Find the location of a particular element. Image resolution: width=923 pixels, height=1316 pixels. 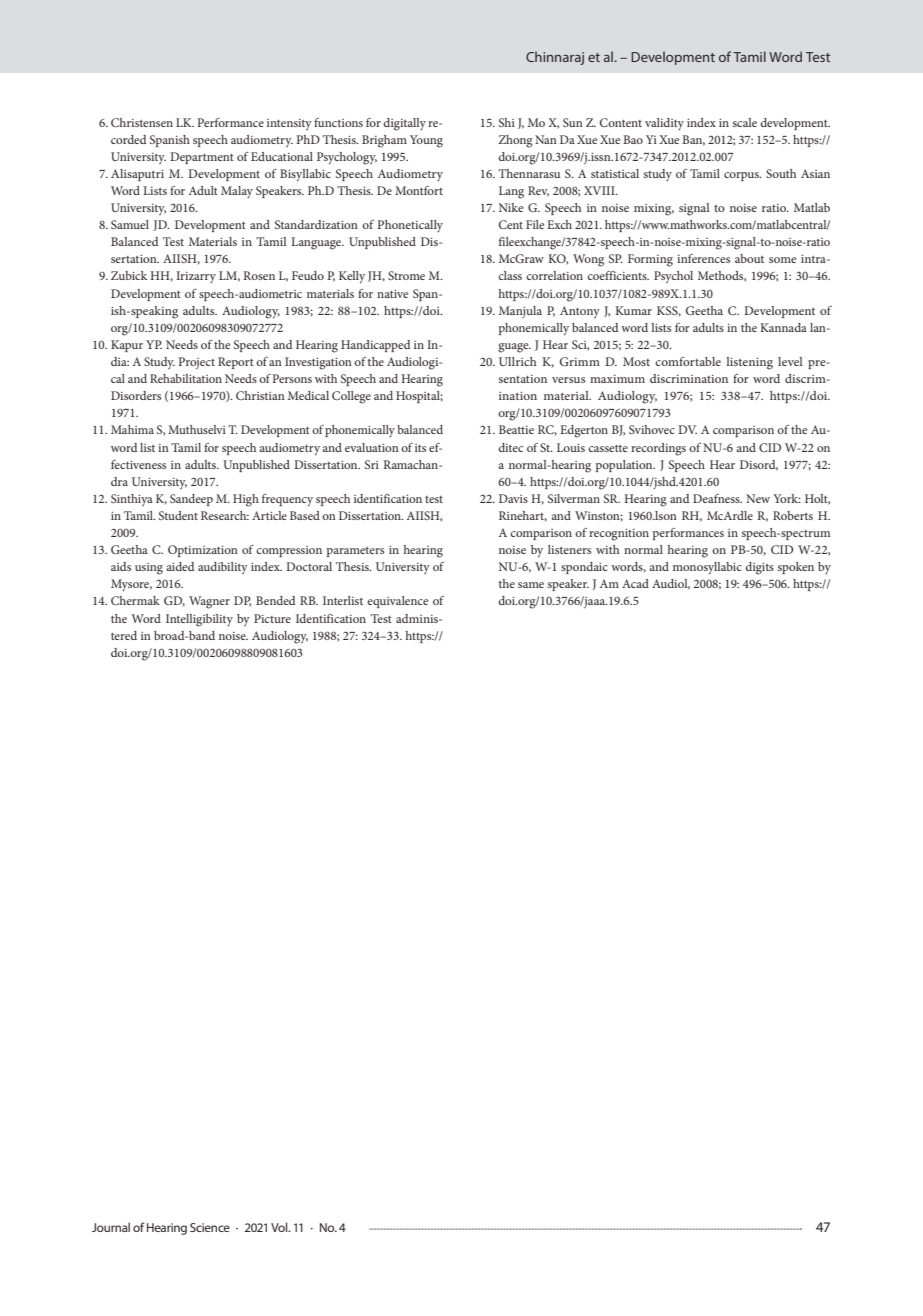

Acad is located at coordinates (635, 583).
